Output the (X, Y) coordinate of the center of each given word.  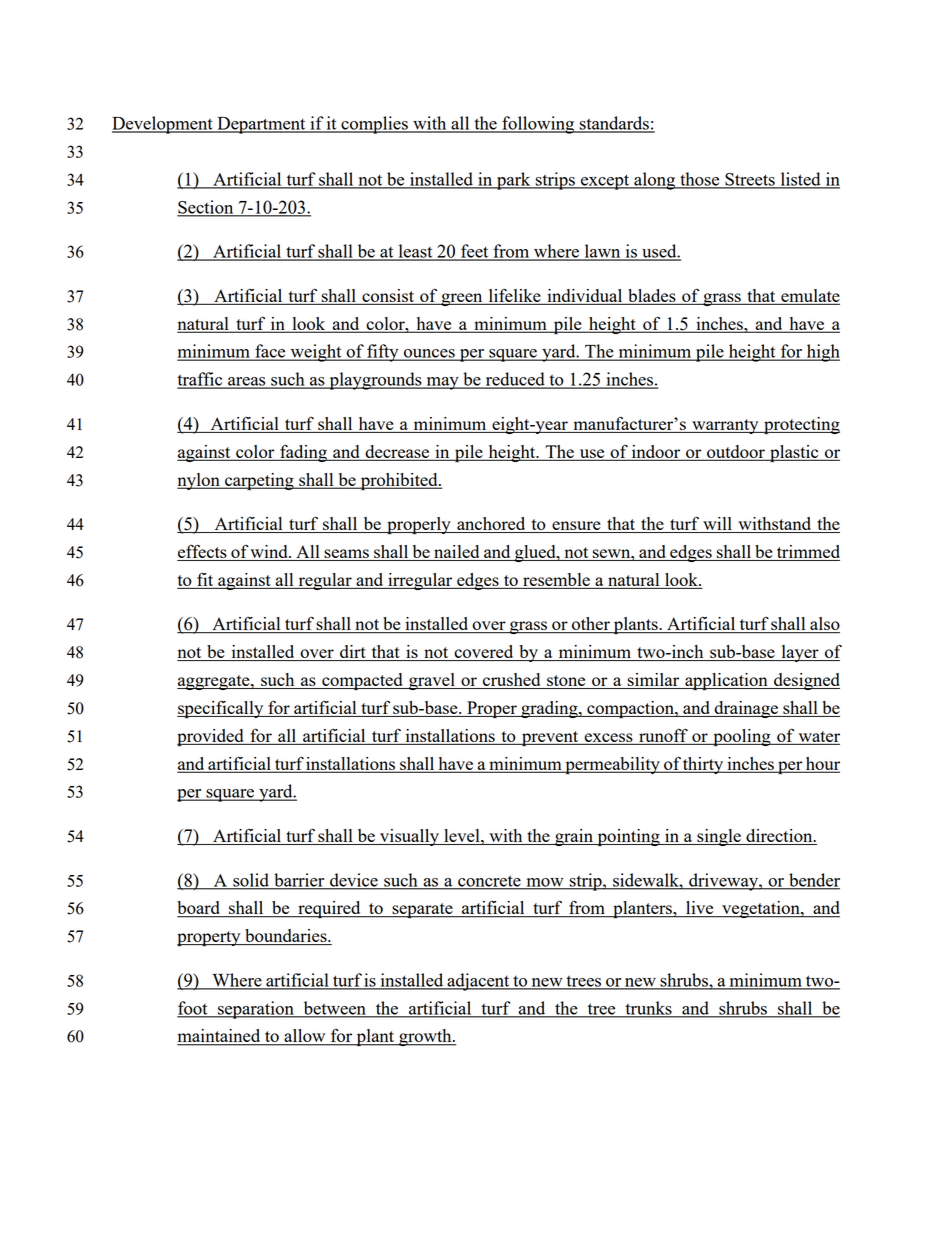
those (700, 180)
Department (261, 125)
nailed (457, 553)
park (514, 181)
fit (205, 579)
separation (256, 1010)
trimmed (807, 553)
